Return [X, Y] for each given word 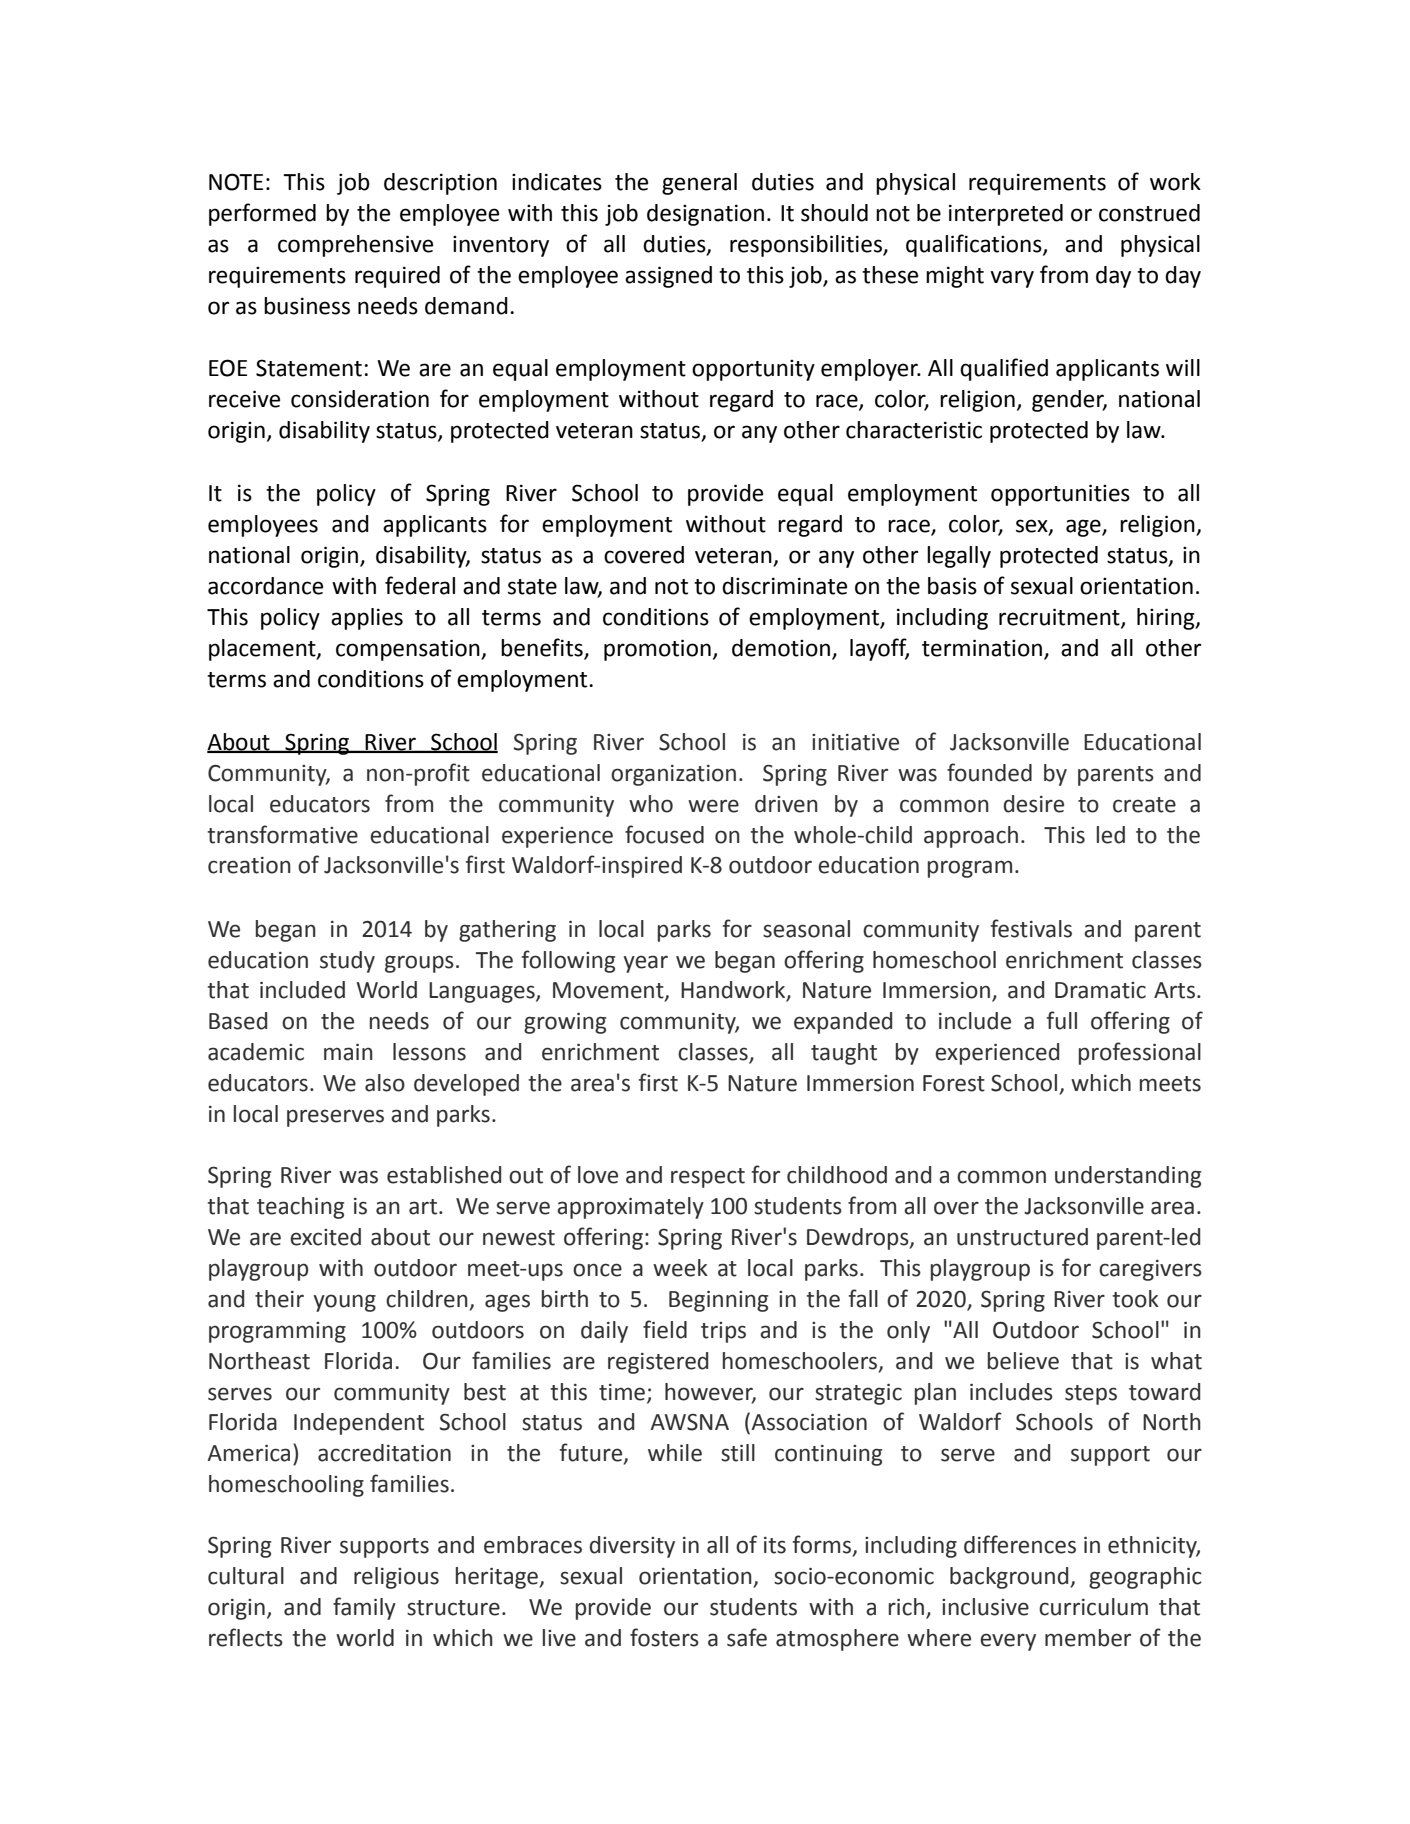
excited [325, 1237]
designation [705, 215]
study [347, 962]
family [364, 1608]
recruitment [1060, 617]
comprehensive [355, 246]
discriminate [784, 586]
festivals [1031, 928]
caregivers [1150, 1270]
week [680, 1268]
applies [367, 619]
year [646, 964]
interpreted [1006, 215]
